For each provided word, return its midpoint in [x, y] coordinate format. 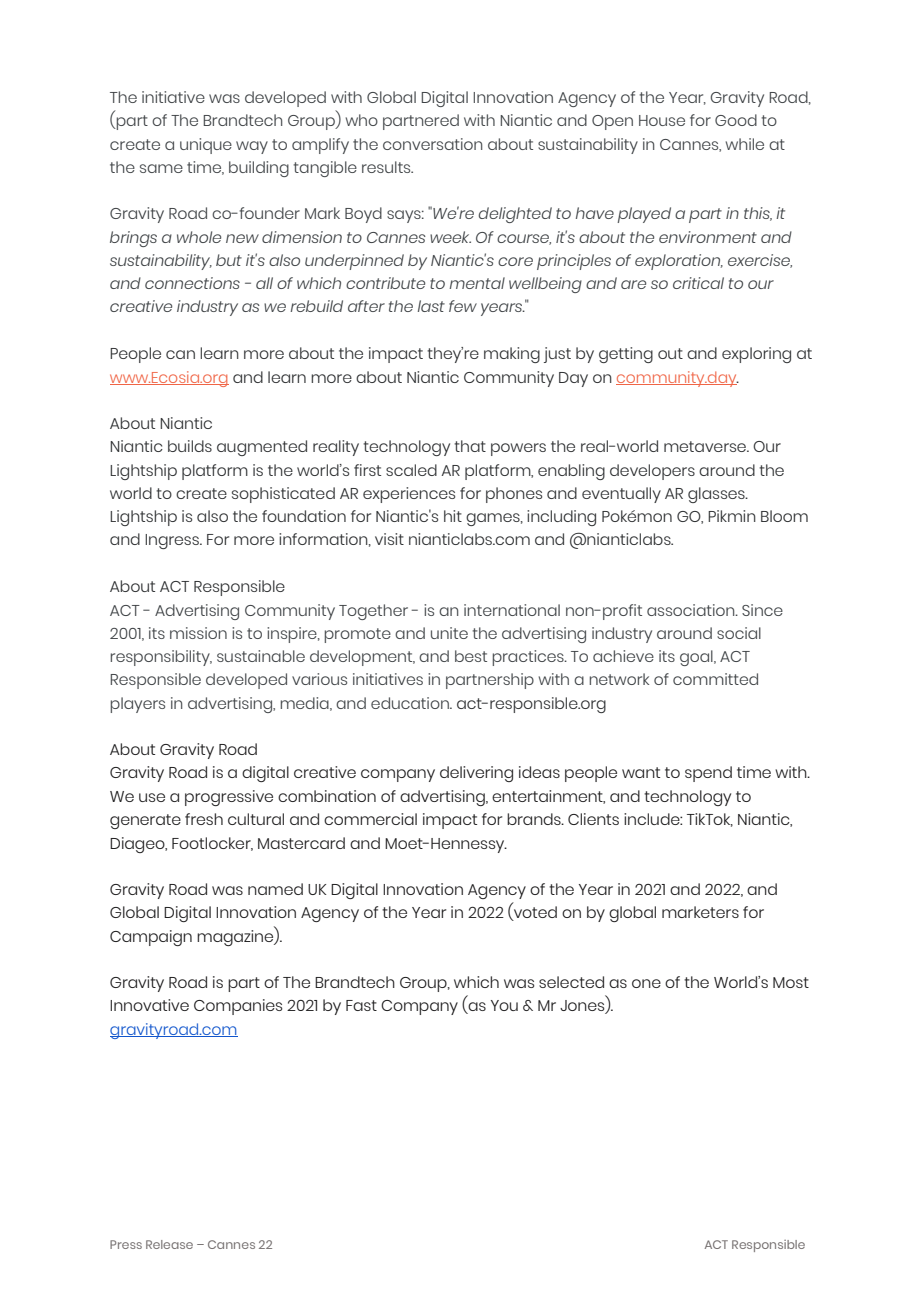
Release [169, 1244]
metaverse [706, 446]
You [504, 1005]
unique [206, 146]
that [470, 446]
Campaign [151, 938]
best [471, 656]
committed [715, 679]
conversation [432, 144]
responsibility [161, 658]
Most [791, 982]
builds [190, 446]
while [745, 144]
